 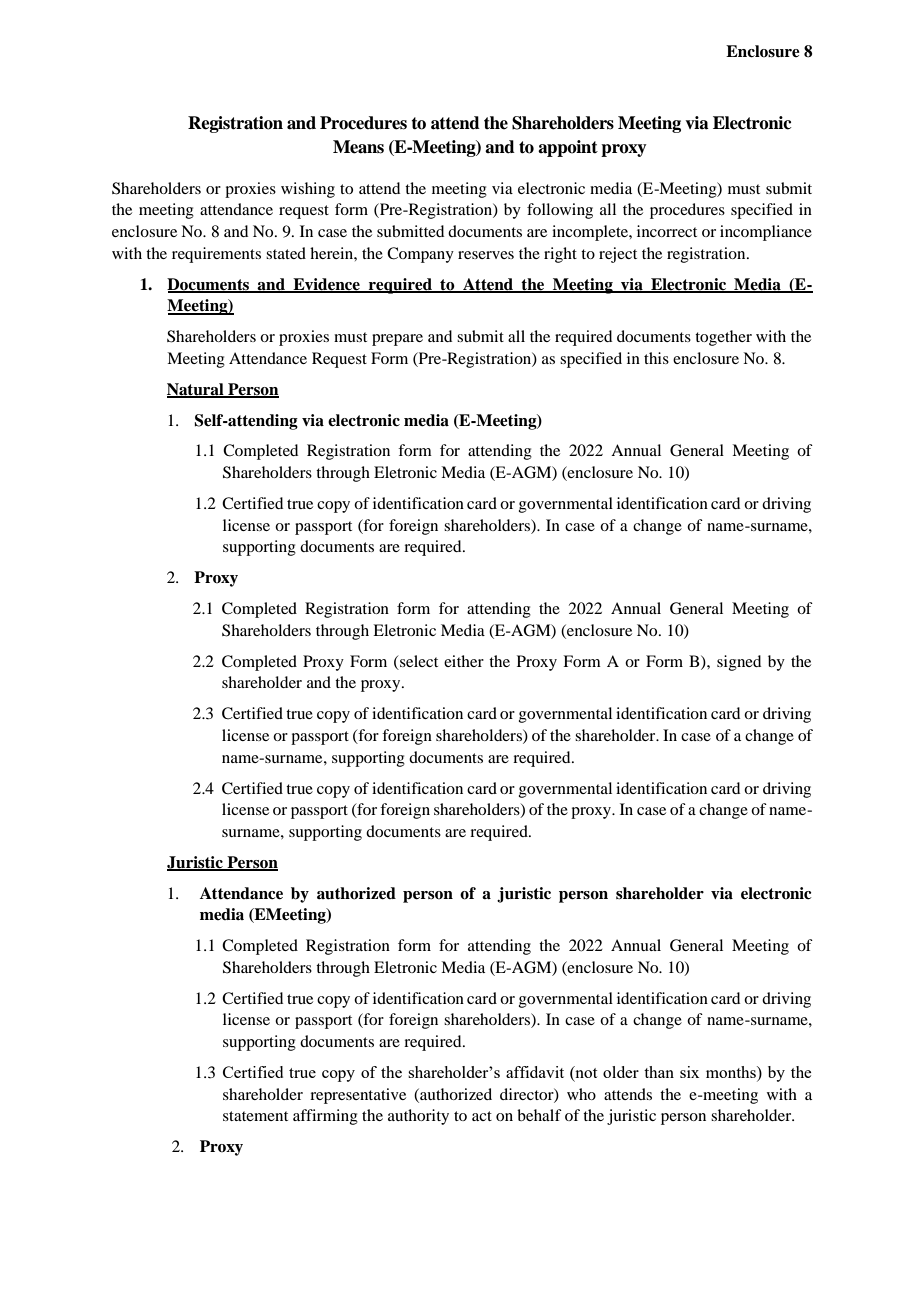 I want to click on statement, so click(x=255, y=1116).
